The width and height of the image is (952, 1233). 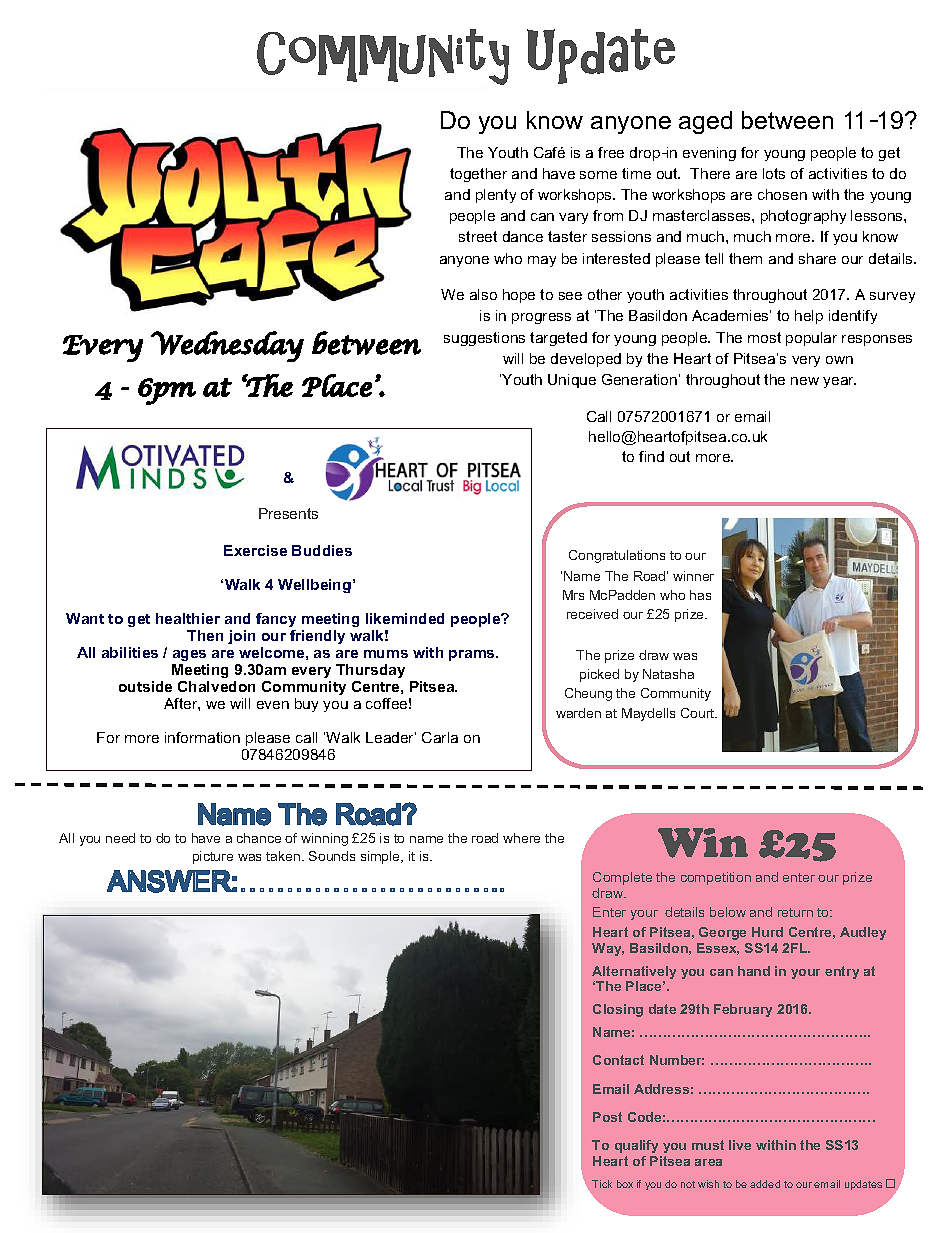 What do you see at coordinates (521, 838) in the image?
I see `where` at bounding box center [521, 838].
